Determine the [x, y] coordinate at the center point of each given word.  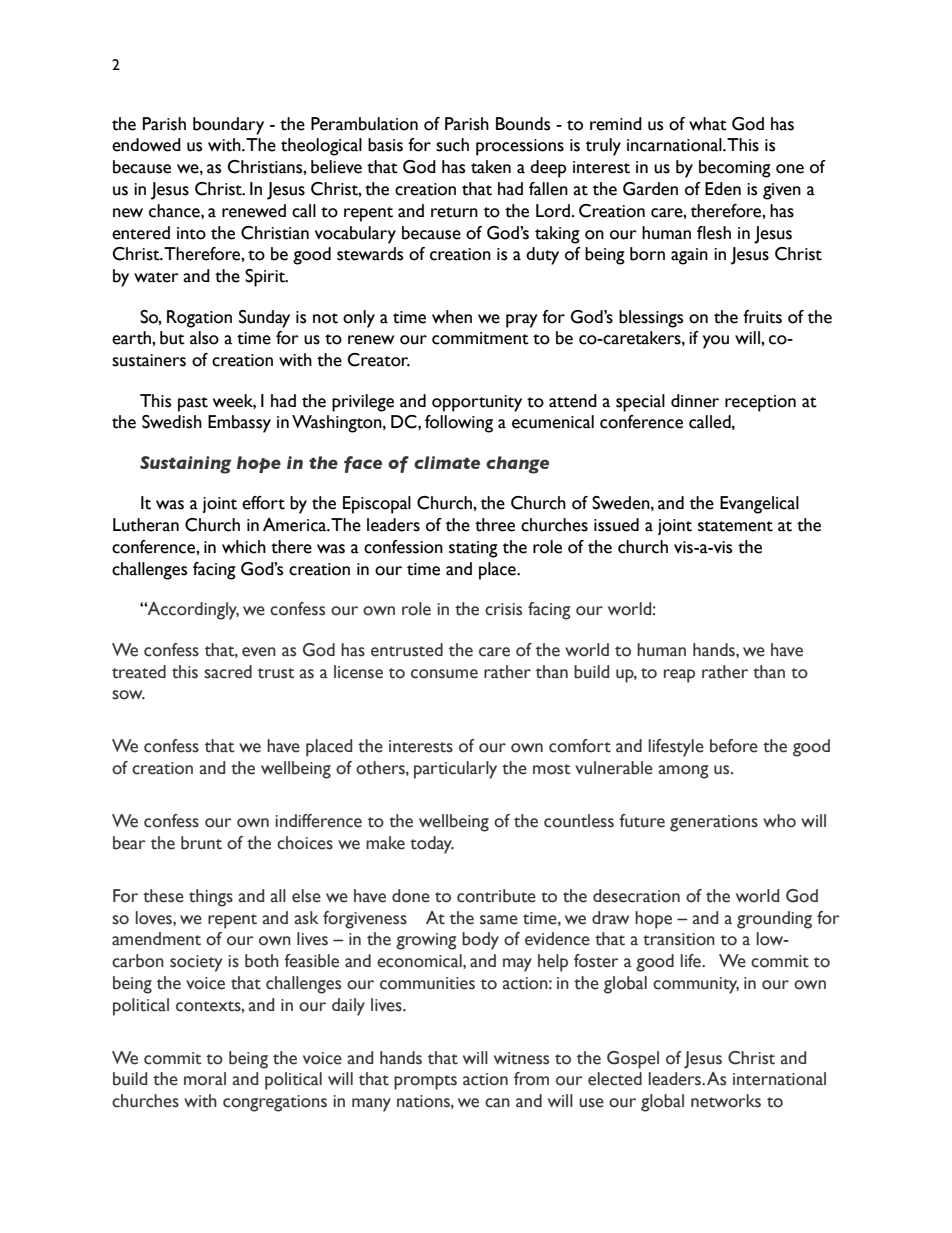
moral [205, 1079]
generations [714, 823]
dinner [695, 401]
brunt [201, 843]
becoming [735, 169]
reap [679, 676]
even [259, 652]
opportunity [477, 403]
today [432, 845]
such [452, 145]
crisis [503, 609]
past [193, 404]
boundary [228, 126]
